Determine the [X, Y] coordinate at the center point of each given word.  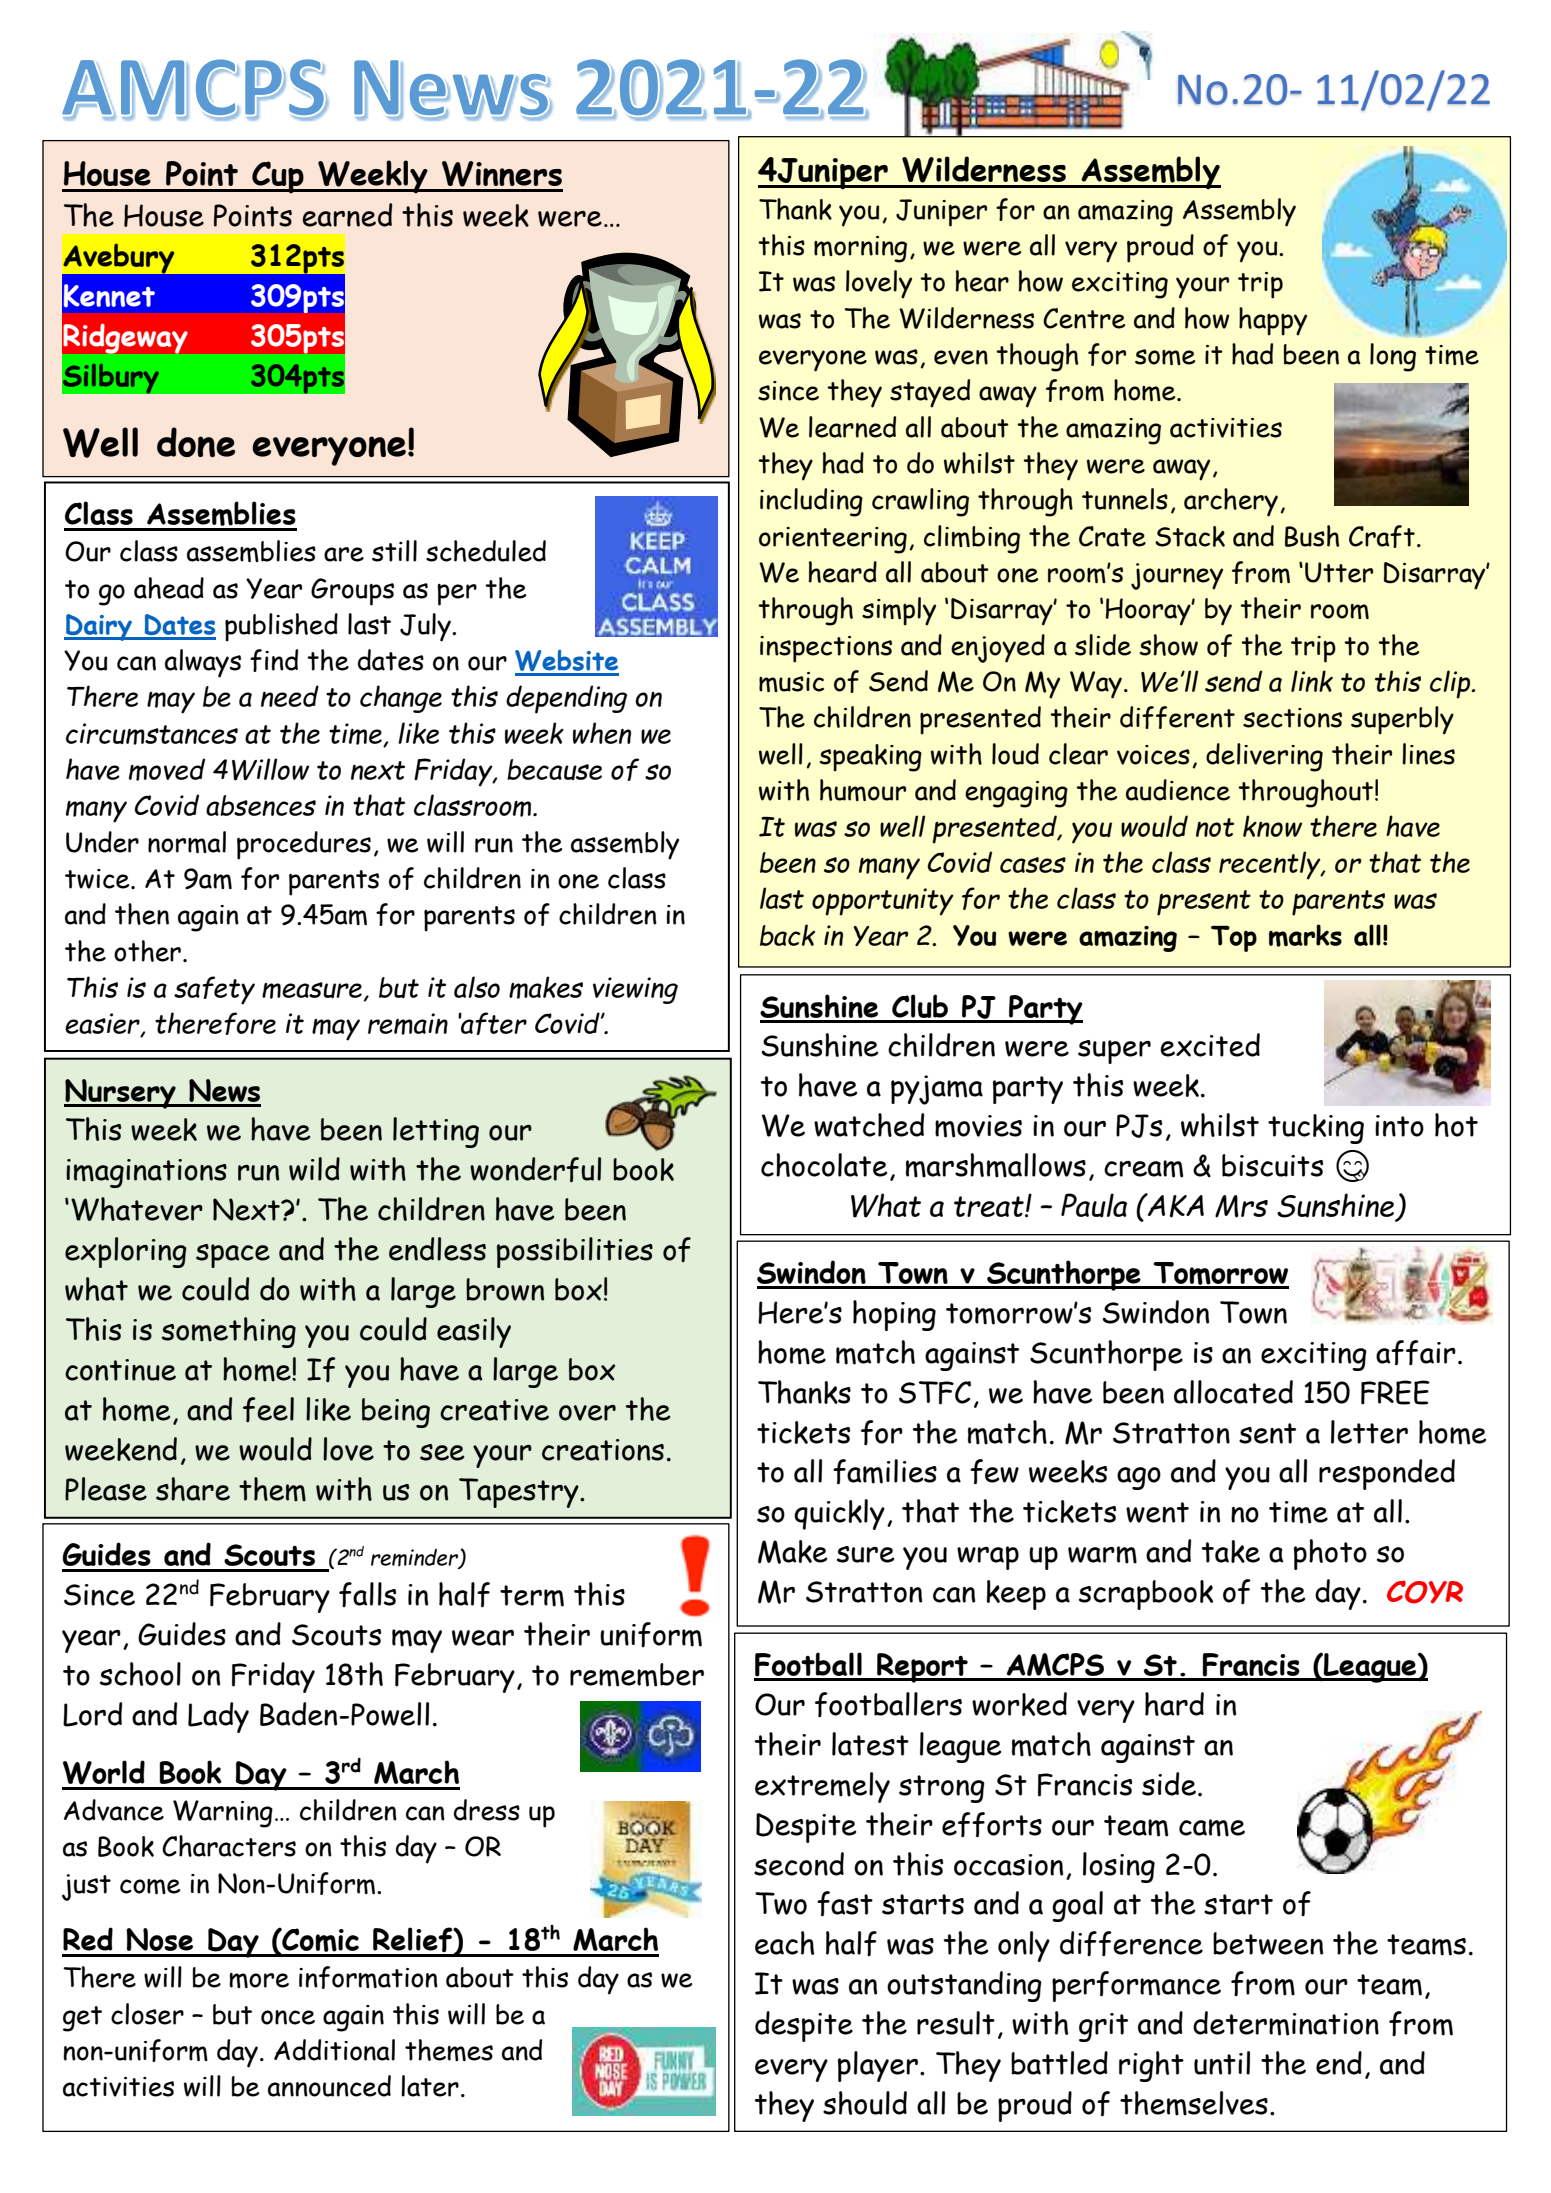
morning [860, 249]
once [288, 2017]
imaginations [146, 1173]
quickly [839, 1514]
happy [1273, 321]
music [791, 682]
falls [367, 1594]
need [290, 696]
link [1312, 681]
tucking [1316, 1129]
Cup [278, 177]
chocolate [824, 1165]
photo [1330, 1554]
